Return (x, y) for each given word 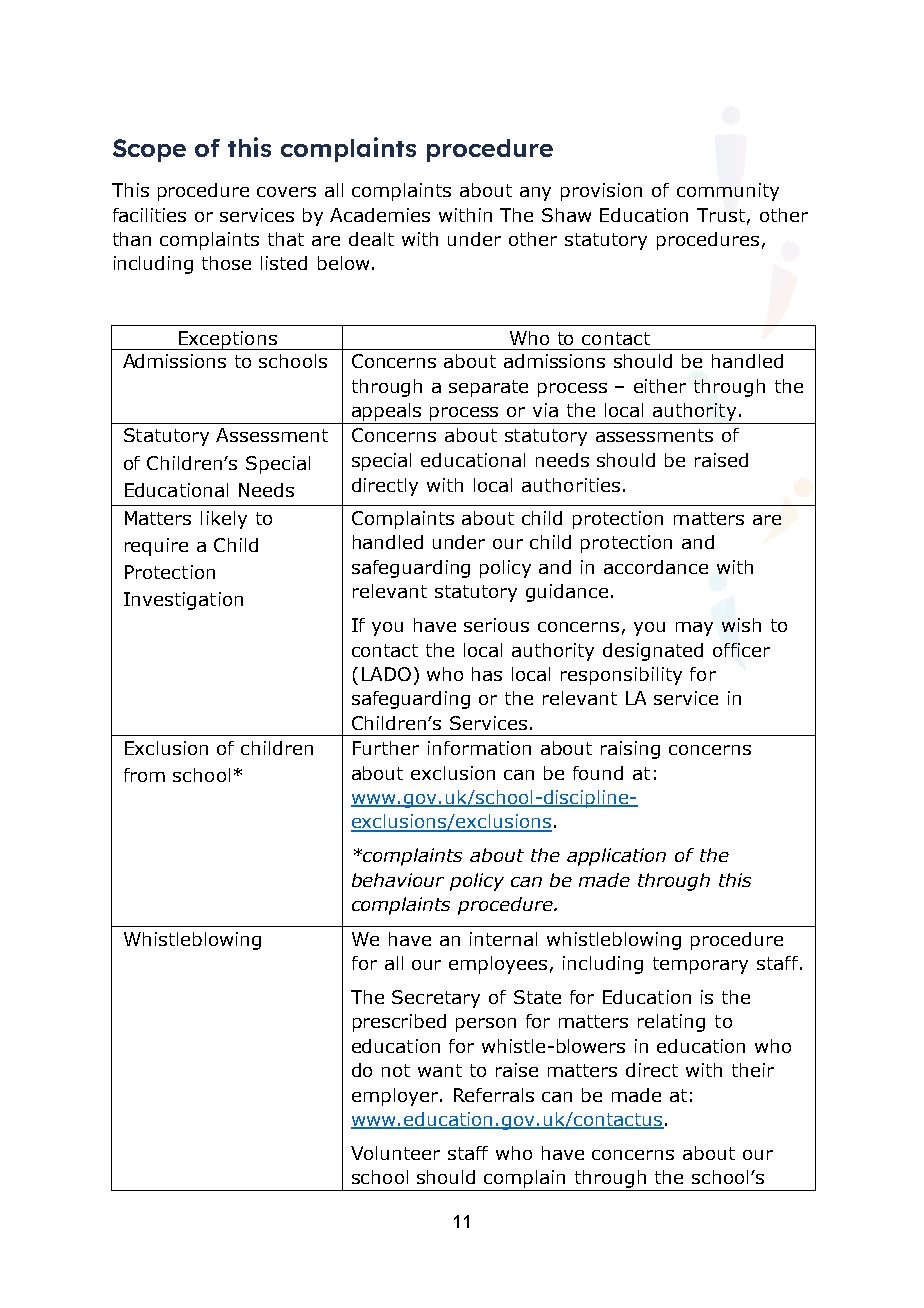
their (753, 1070)
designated (653, 652)
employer (396, 1097)
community (728, 192)
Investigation (183, 601)
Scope (149, 150)
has (487, 674)
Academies (380, 215)
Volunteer (395, 1153)
